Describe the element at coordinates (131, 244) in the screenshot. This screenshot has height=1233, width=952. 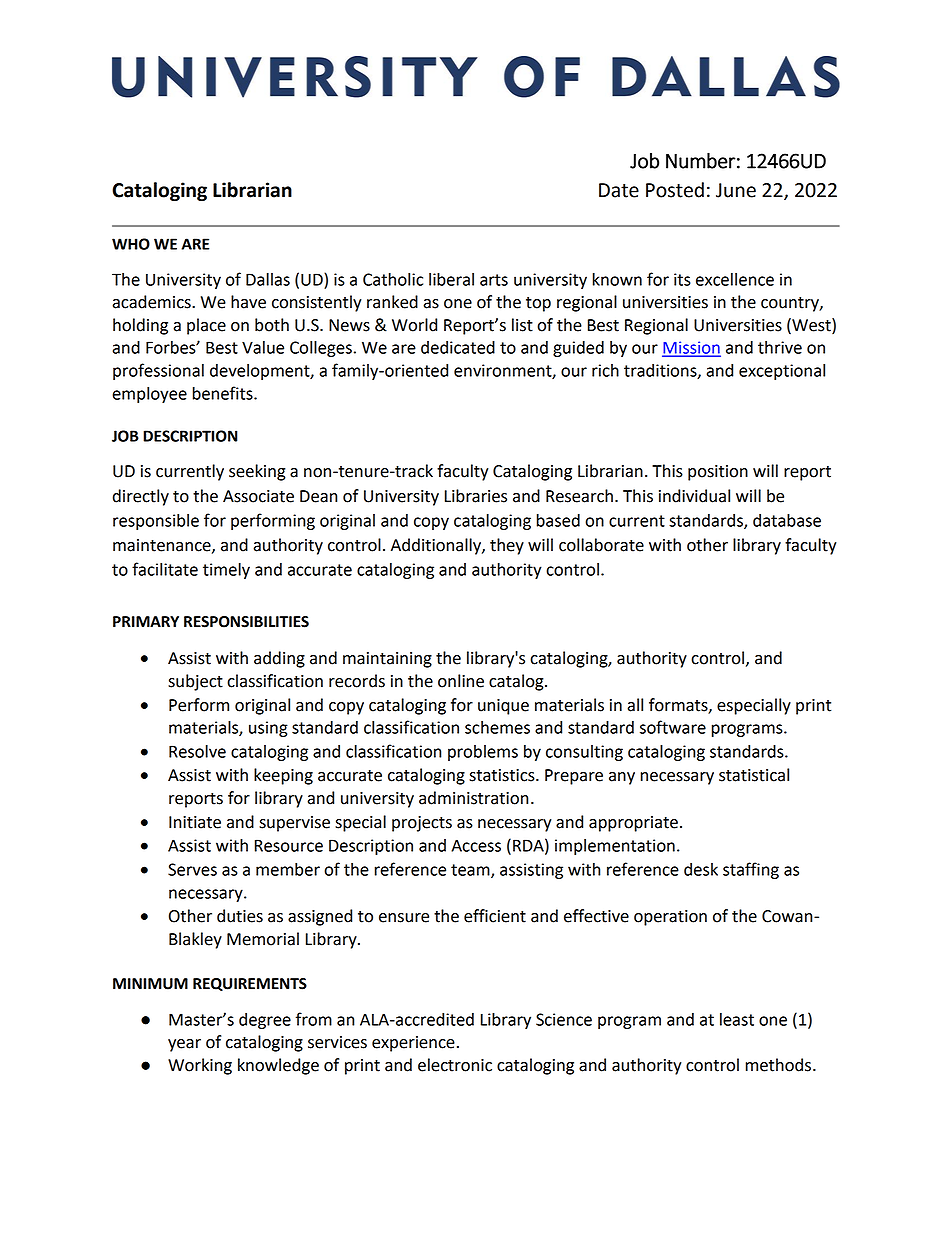
I see `WHO` at that location.
